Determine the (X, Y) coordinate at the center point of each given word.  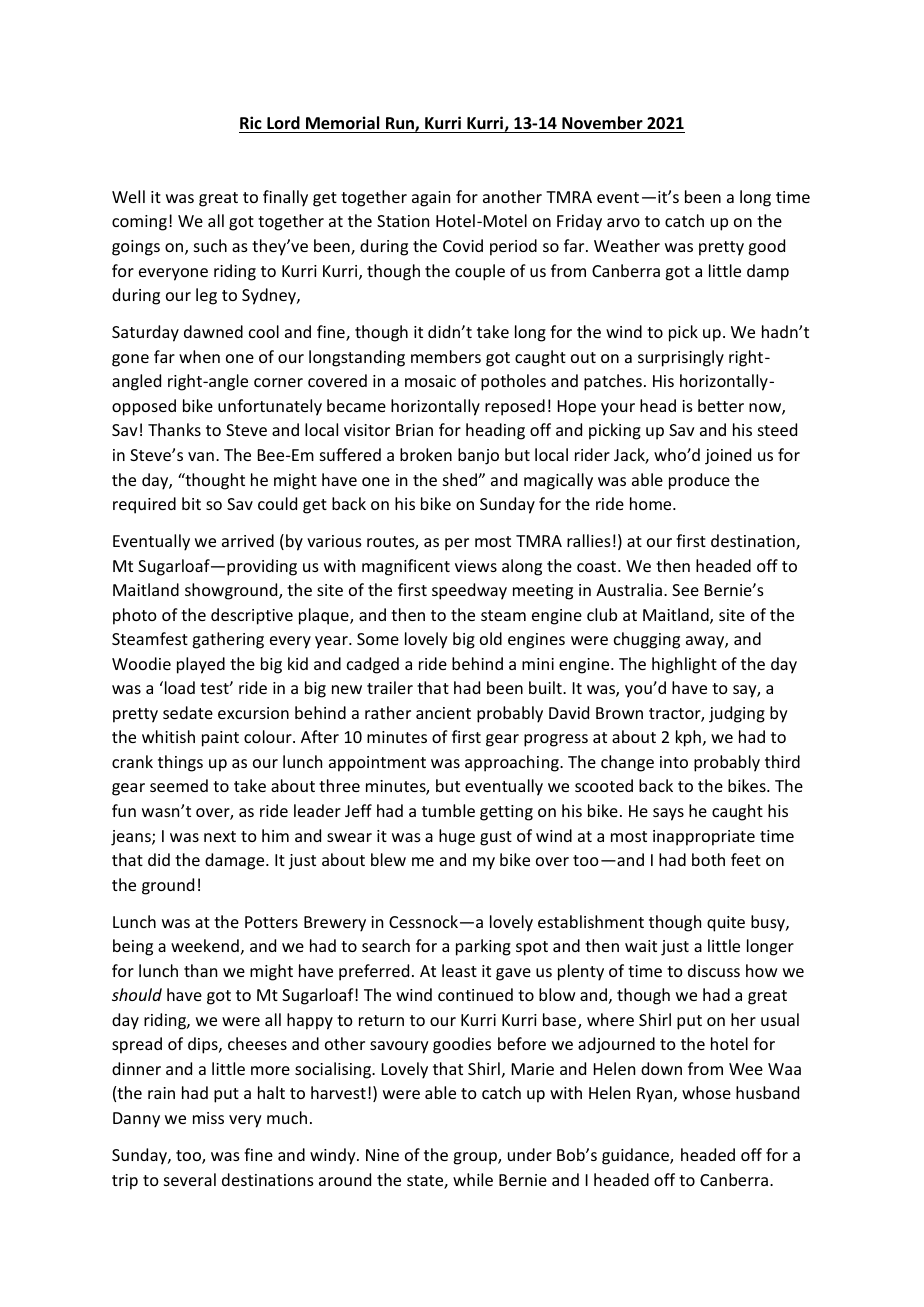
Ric (251, 122)
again (431, 199)
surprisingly (681, 358)
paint (220, 739)
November (602, 123)
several (190, 1179)
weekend (205, 945)
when (199, 356)
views (476, 566)
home (652, 503)
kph (688, 738)
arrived (248, 540)
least (459, 970)
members (446, 356)
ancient (443, 713)
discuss (714, 970)
